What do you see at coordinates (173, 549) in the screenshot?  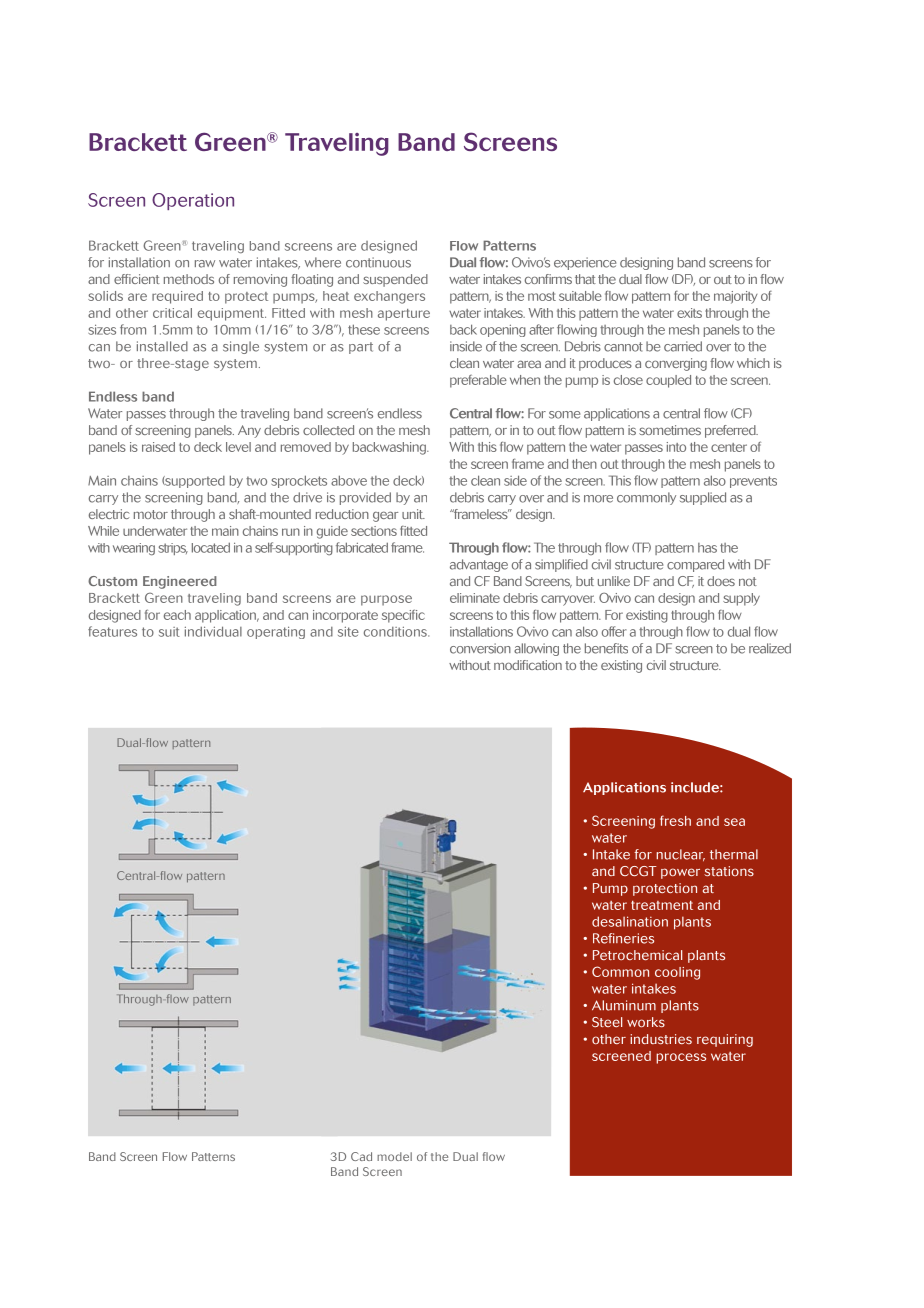 I see `strips` at bounding box center [173, 549].
